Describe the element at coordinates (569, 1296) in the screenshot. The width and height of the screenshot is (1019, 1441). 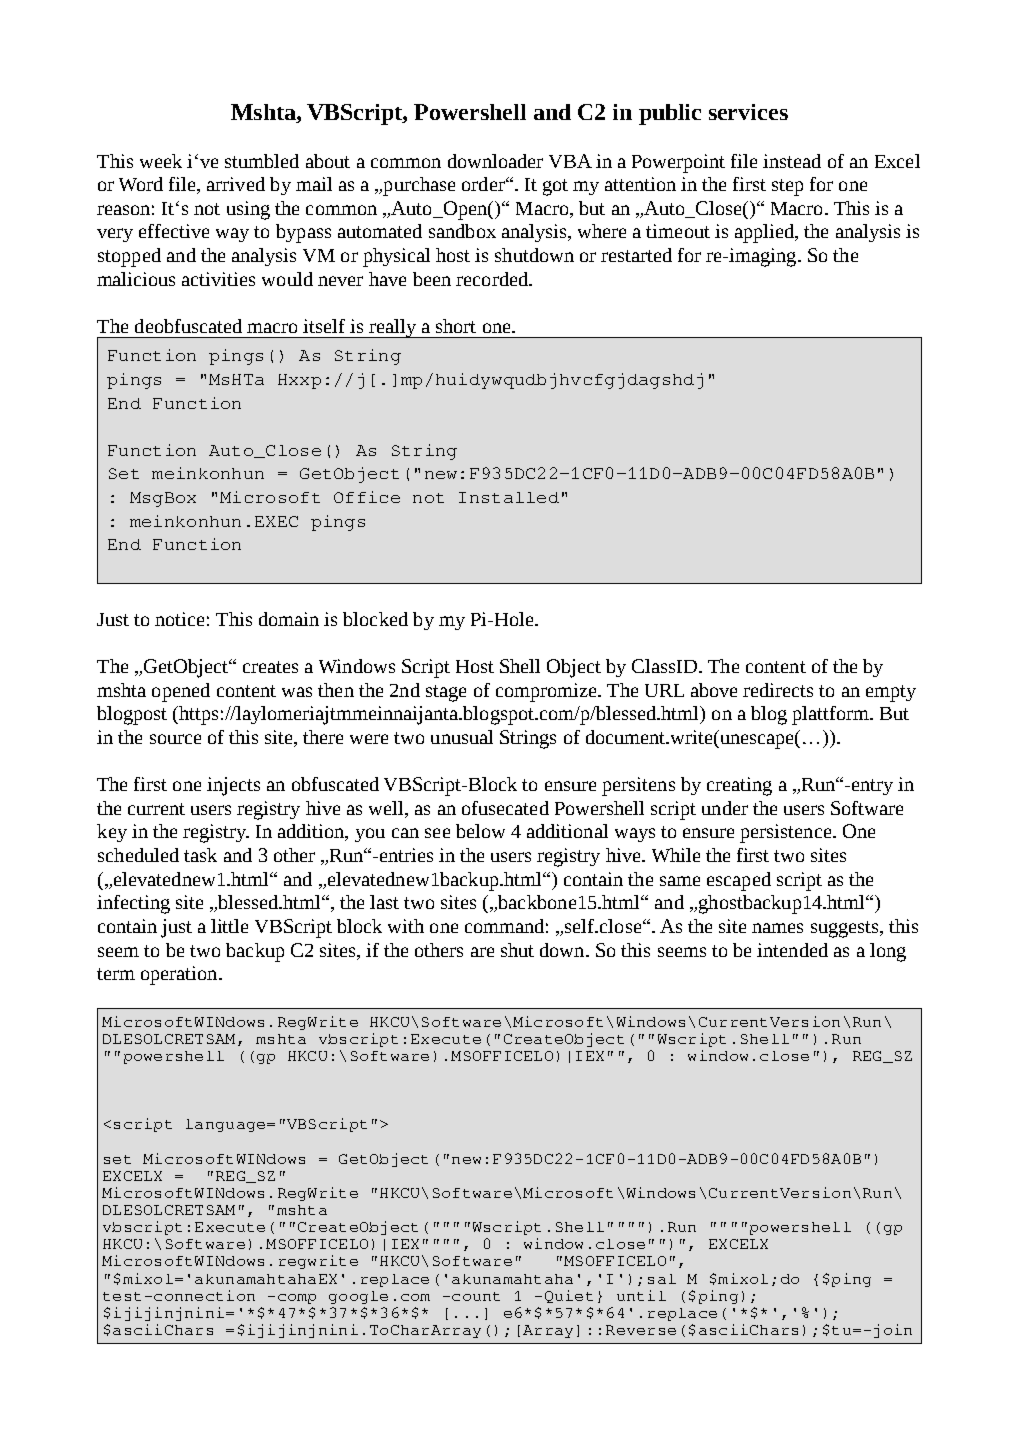
I see `Quiet` at that location.
